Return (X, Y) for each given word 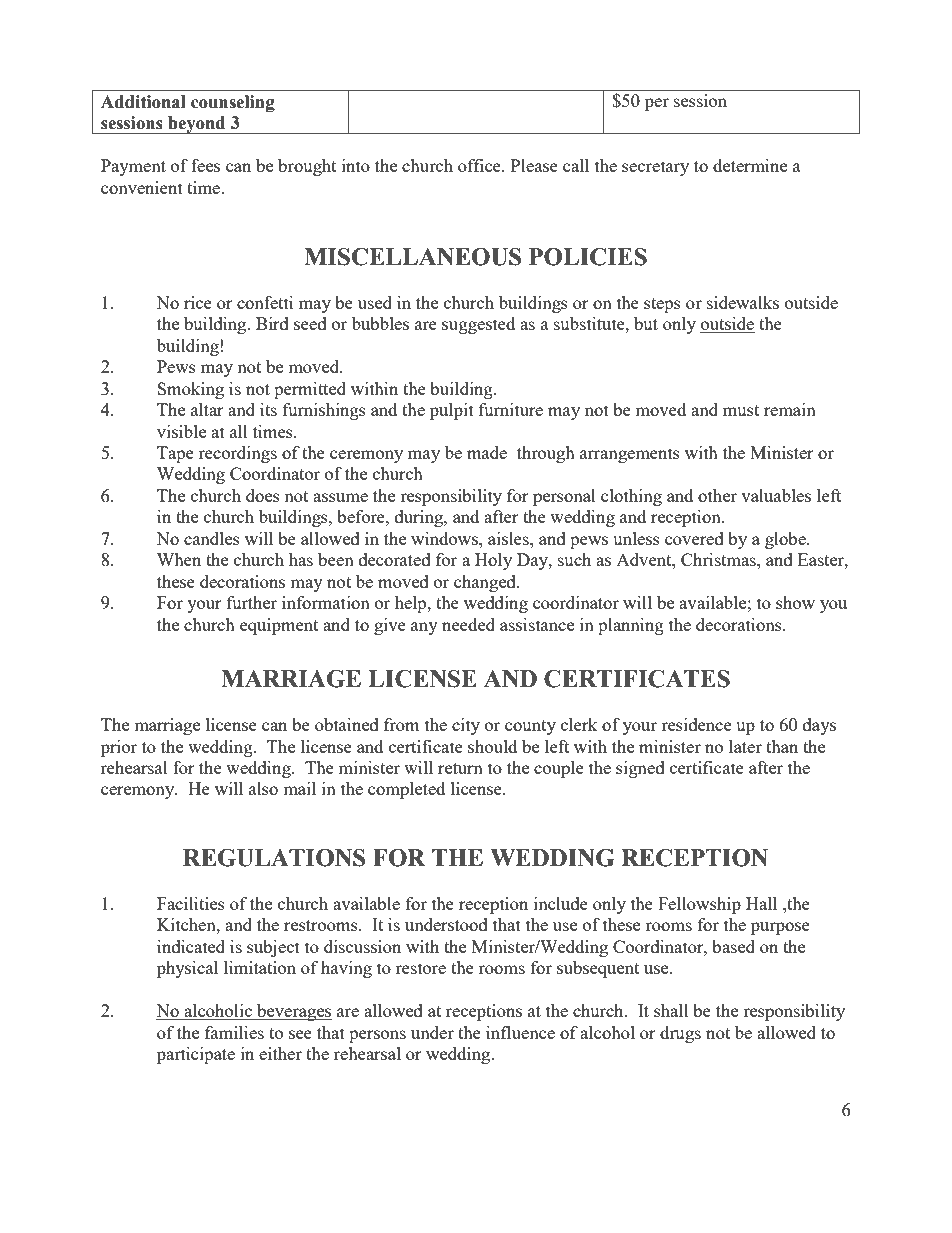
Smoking (190, 390)
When (179, 559)
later (745, 746)
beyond (197, 125)
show (795, 602)
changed (486, 583)
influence (520, 1032)
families (234, 1032)
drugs (680, 1034)
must (741, 410)
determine (750, 165)
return (460, 768)
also (263, 788)
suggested (478, 325)
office (480, 165)
